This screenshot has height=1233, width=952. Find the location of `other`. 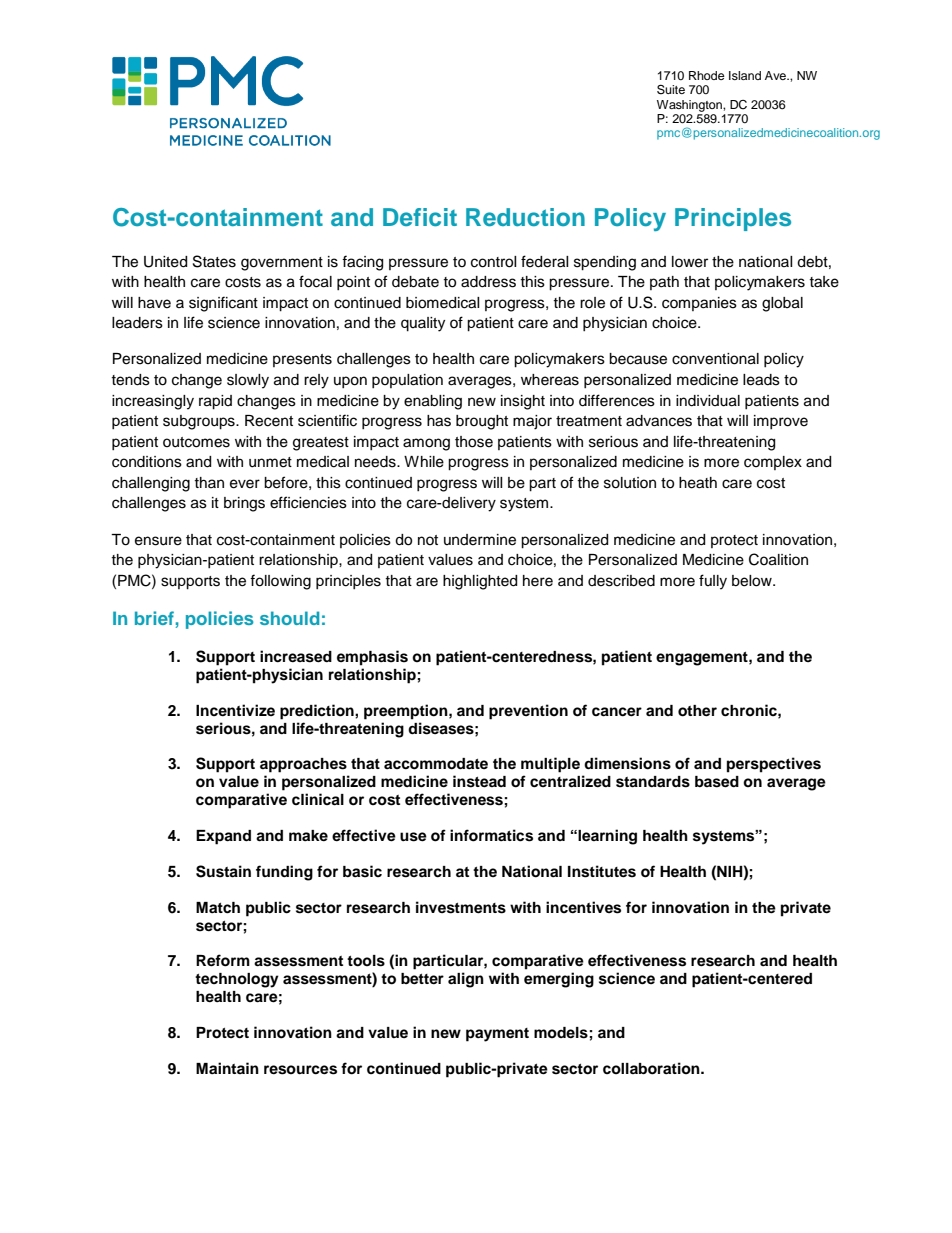

other is located at coordinates (697, 711).
